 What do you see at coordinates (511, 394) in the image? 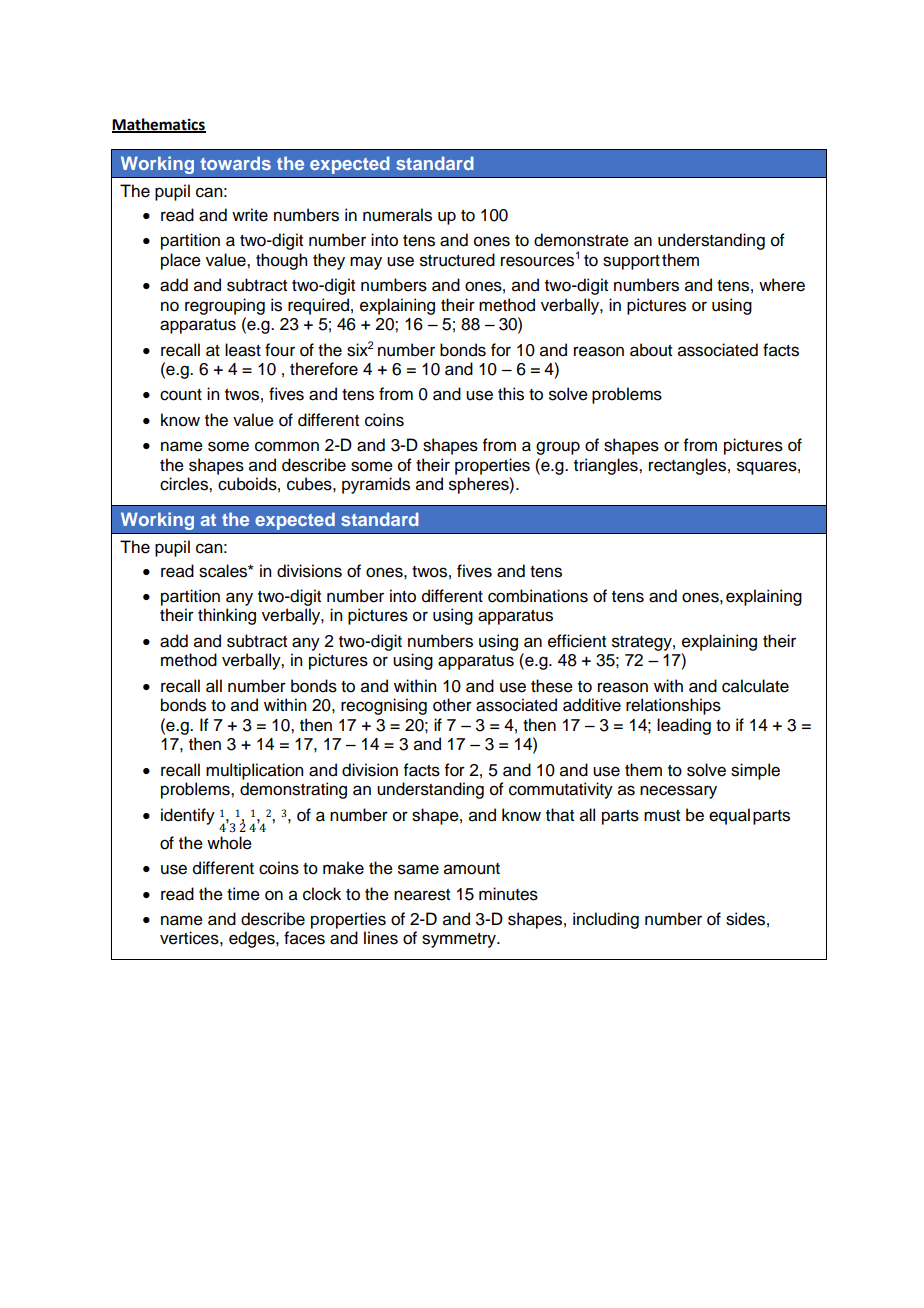
I see `this` at bounding box center [511, 394].
